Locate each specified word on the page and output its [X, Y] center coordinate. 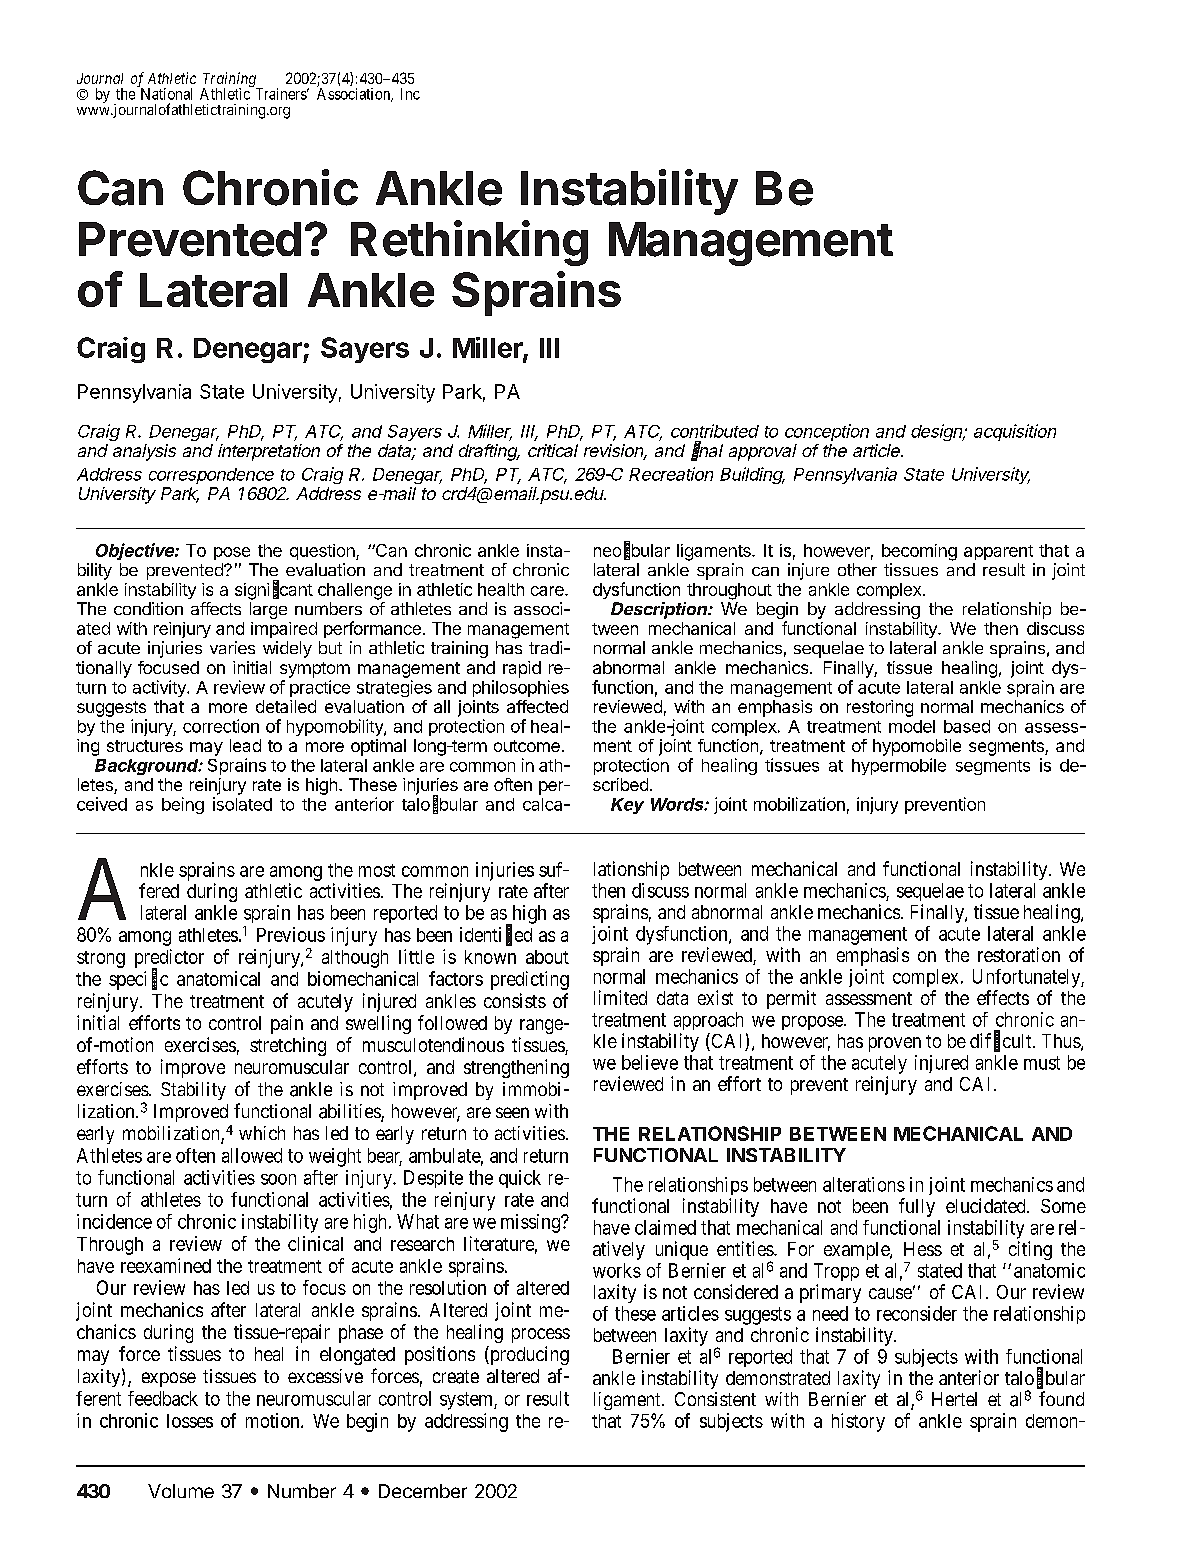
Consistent [715, 1399]
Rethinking [469, 243]
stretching [288, 1046]
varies [232, 647]
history [858, 1422]
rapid [522, 669]
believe [650, 1062]
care [548, 591]
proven [895, 1044]
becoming [919, 552]
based [967, 726]
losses [190, 1421]
